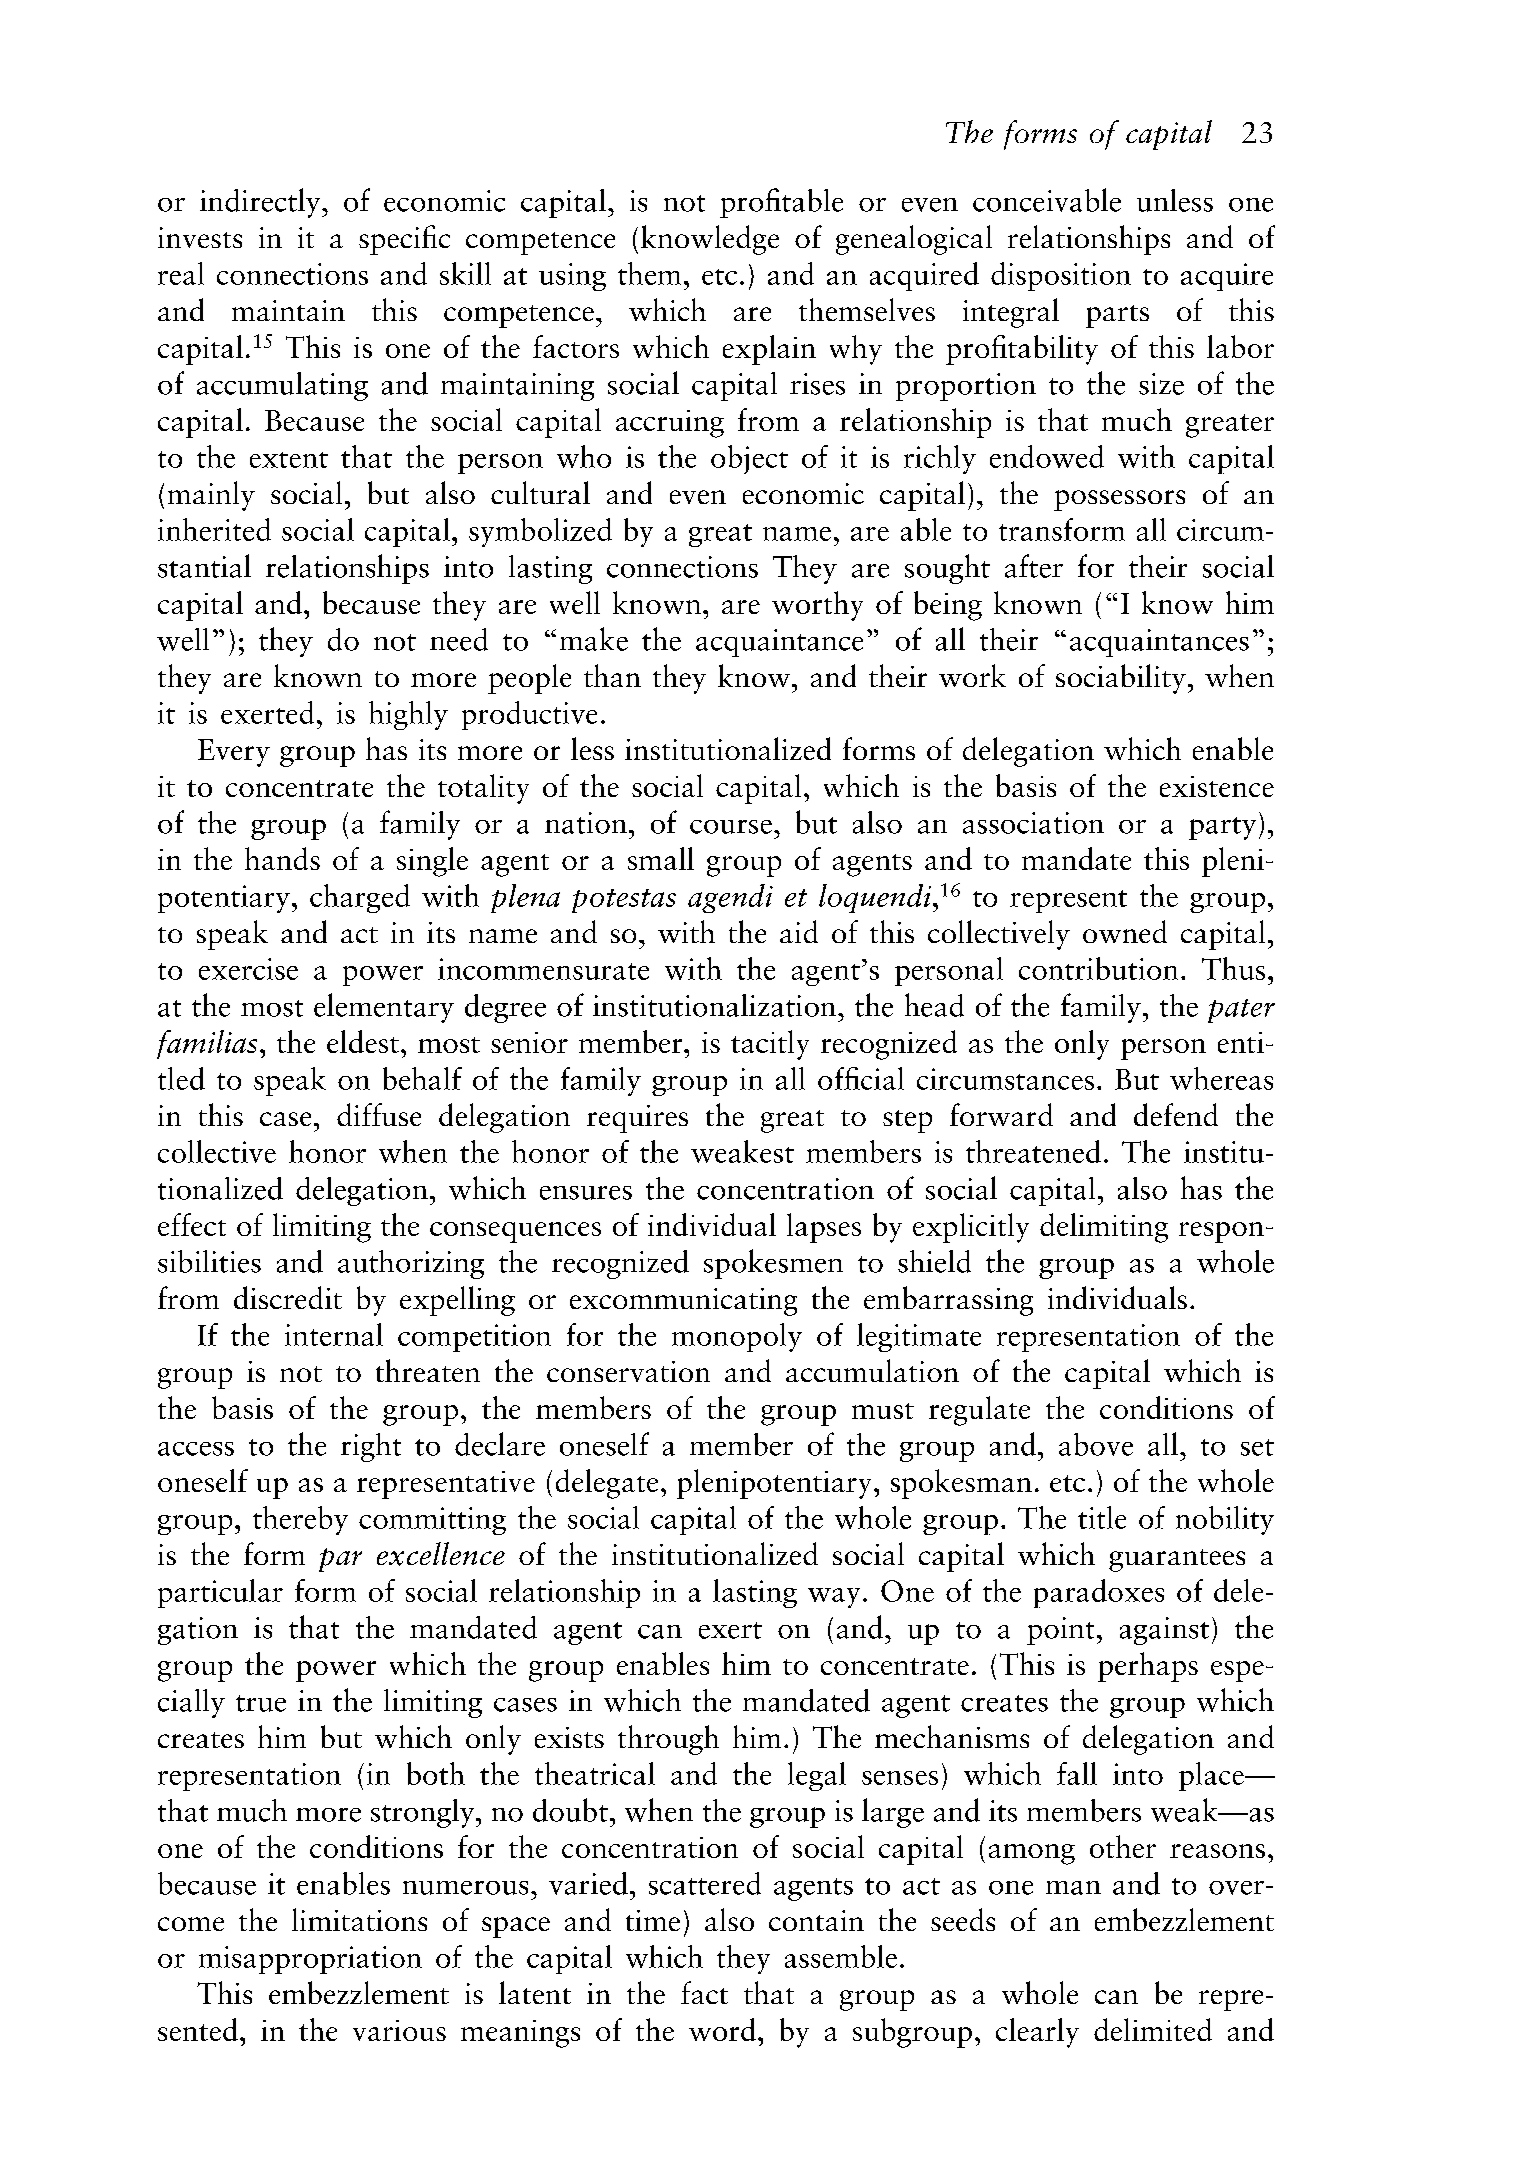  What do you see at coordinates (310, 1960) in the page?
I see `misappropriation` at bounding box center [310, 1960].
